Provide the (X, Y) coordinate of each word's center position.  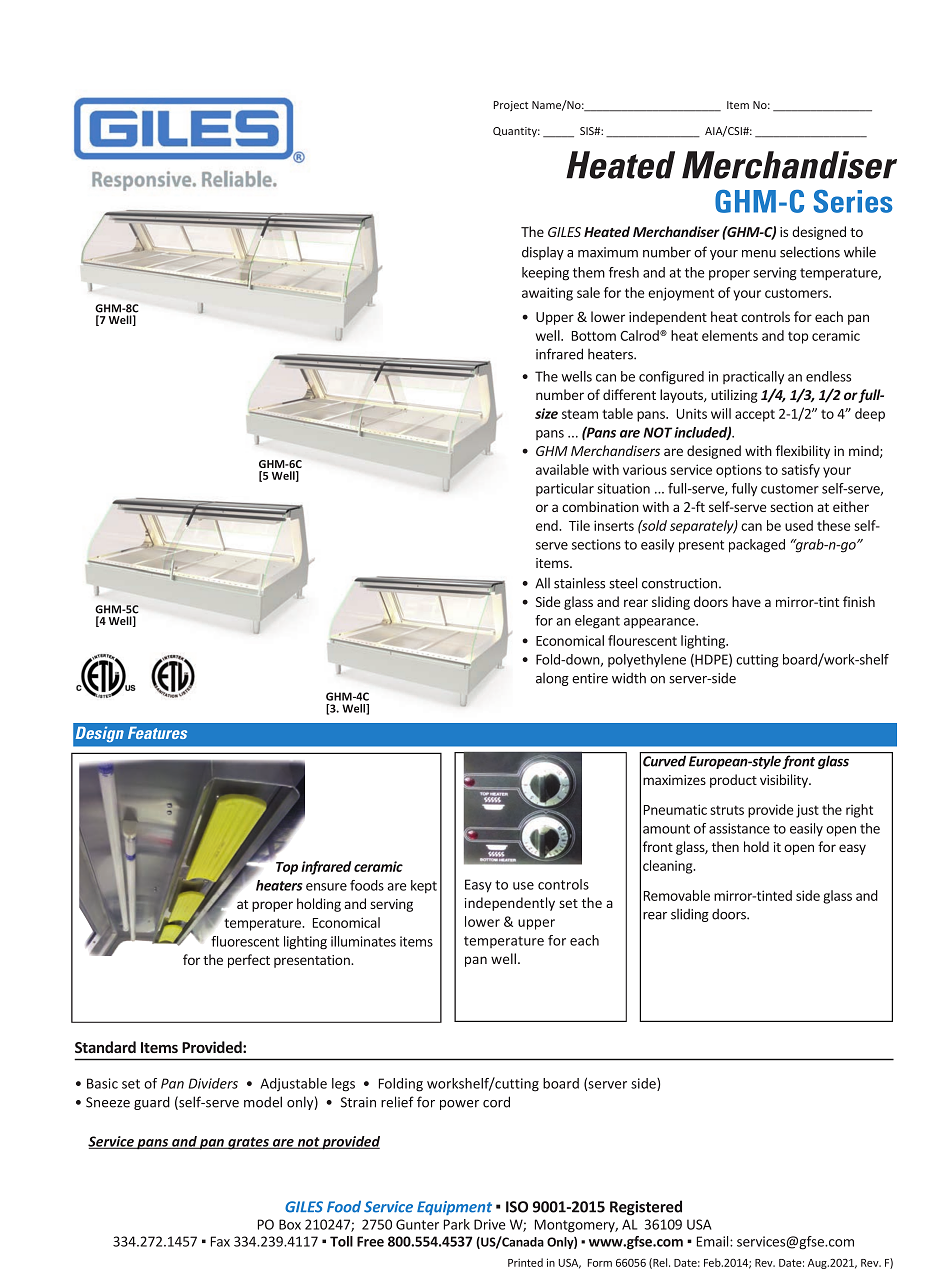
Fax (220, 1241)
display (543, 253)
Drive (489, 1224)
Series (852, 201)
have (746, 601)
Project (511, 106)
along (552, 679)
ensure (326, 887)
